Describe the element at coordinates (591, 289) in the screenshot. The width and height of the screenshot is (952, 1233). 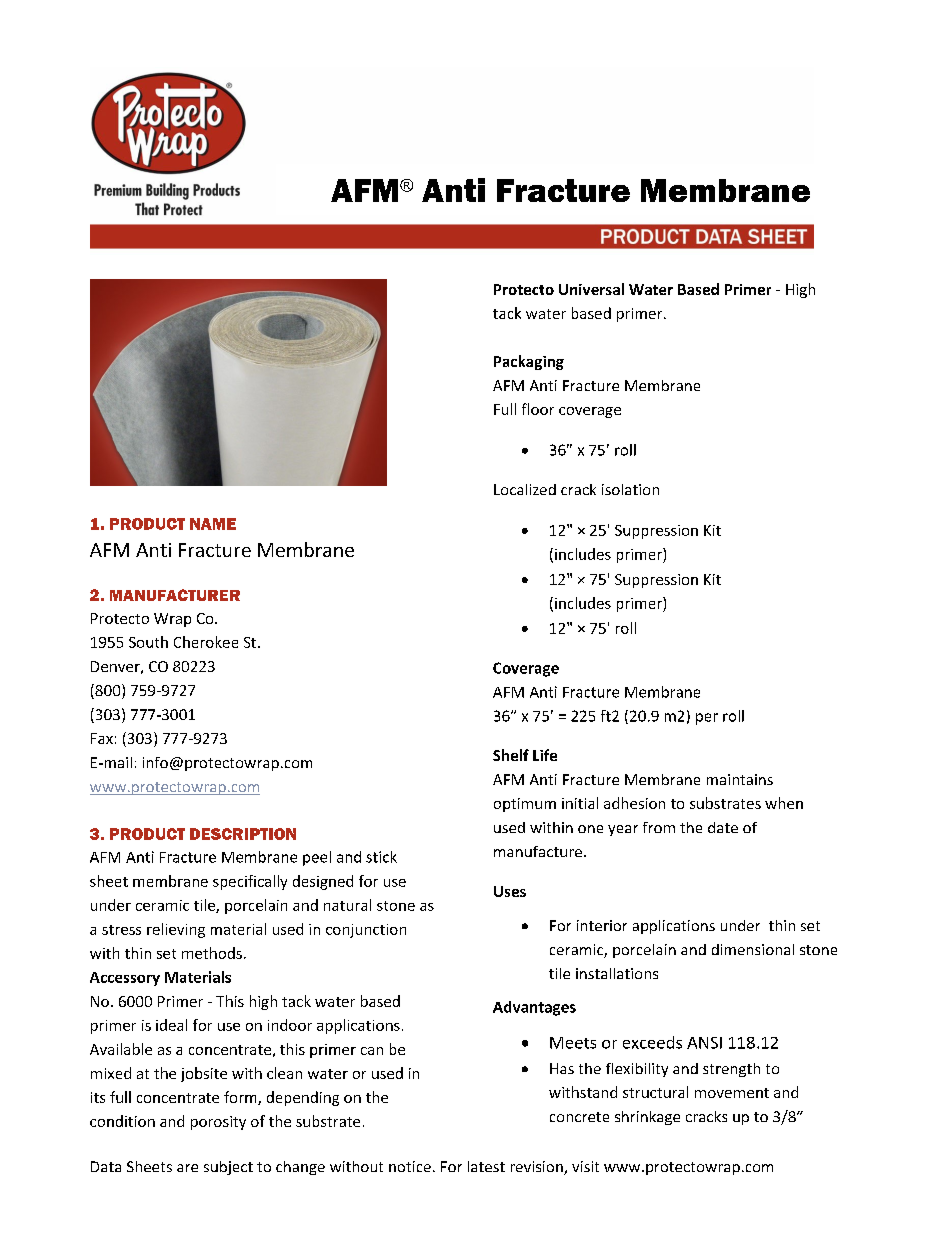
I see `Universal` at that location.
